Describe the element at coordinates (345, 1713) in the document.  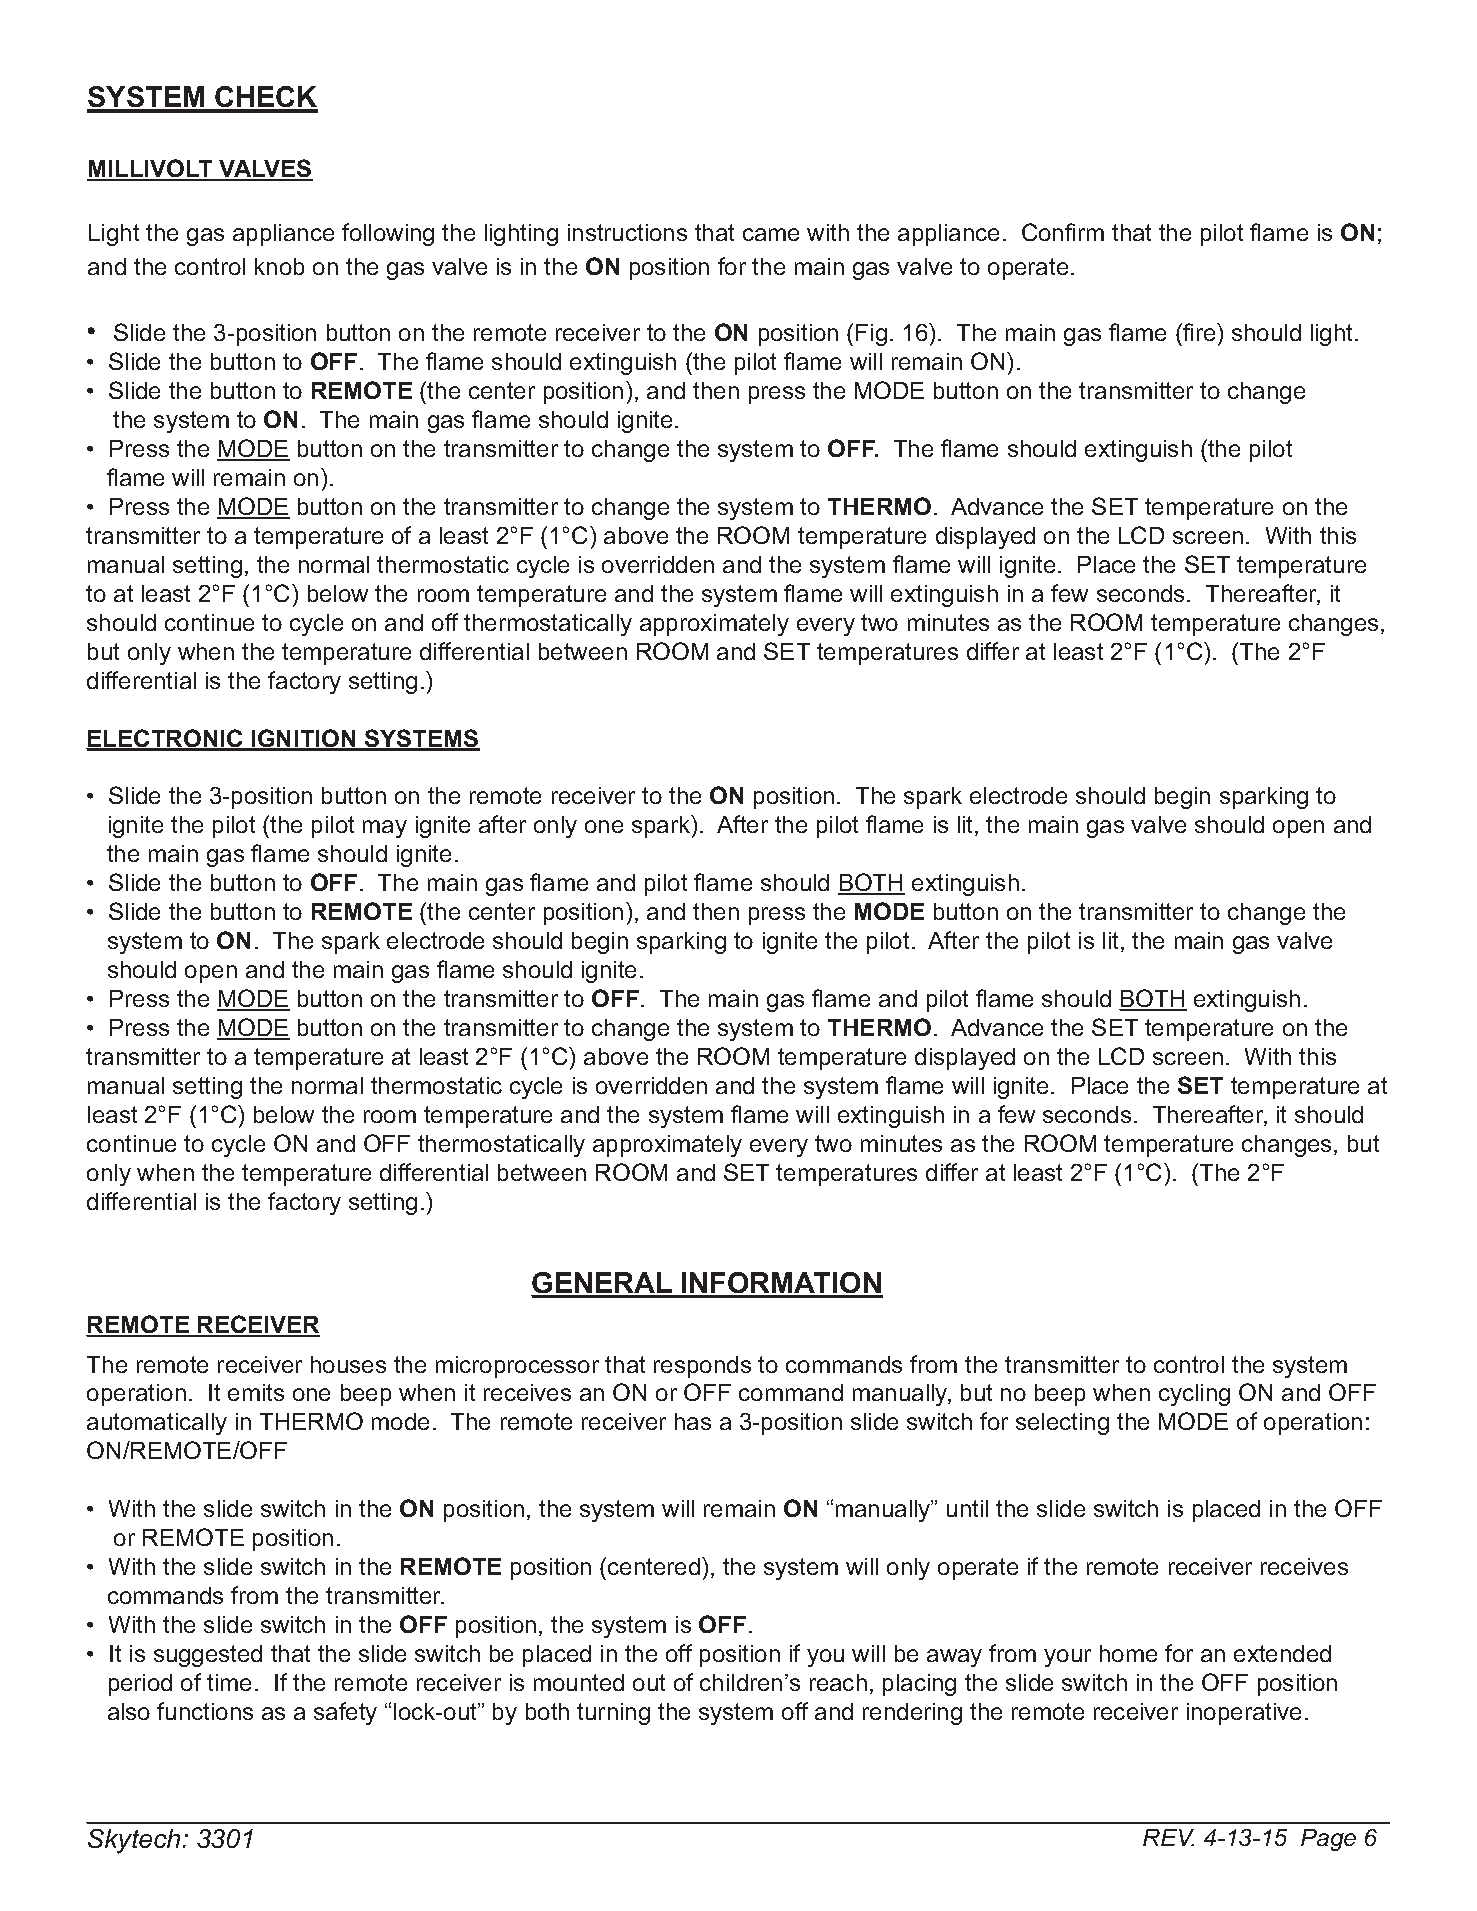
I see `safety` at that location.
